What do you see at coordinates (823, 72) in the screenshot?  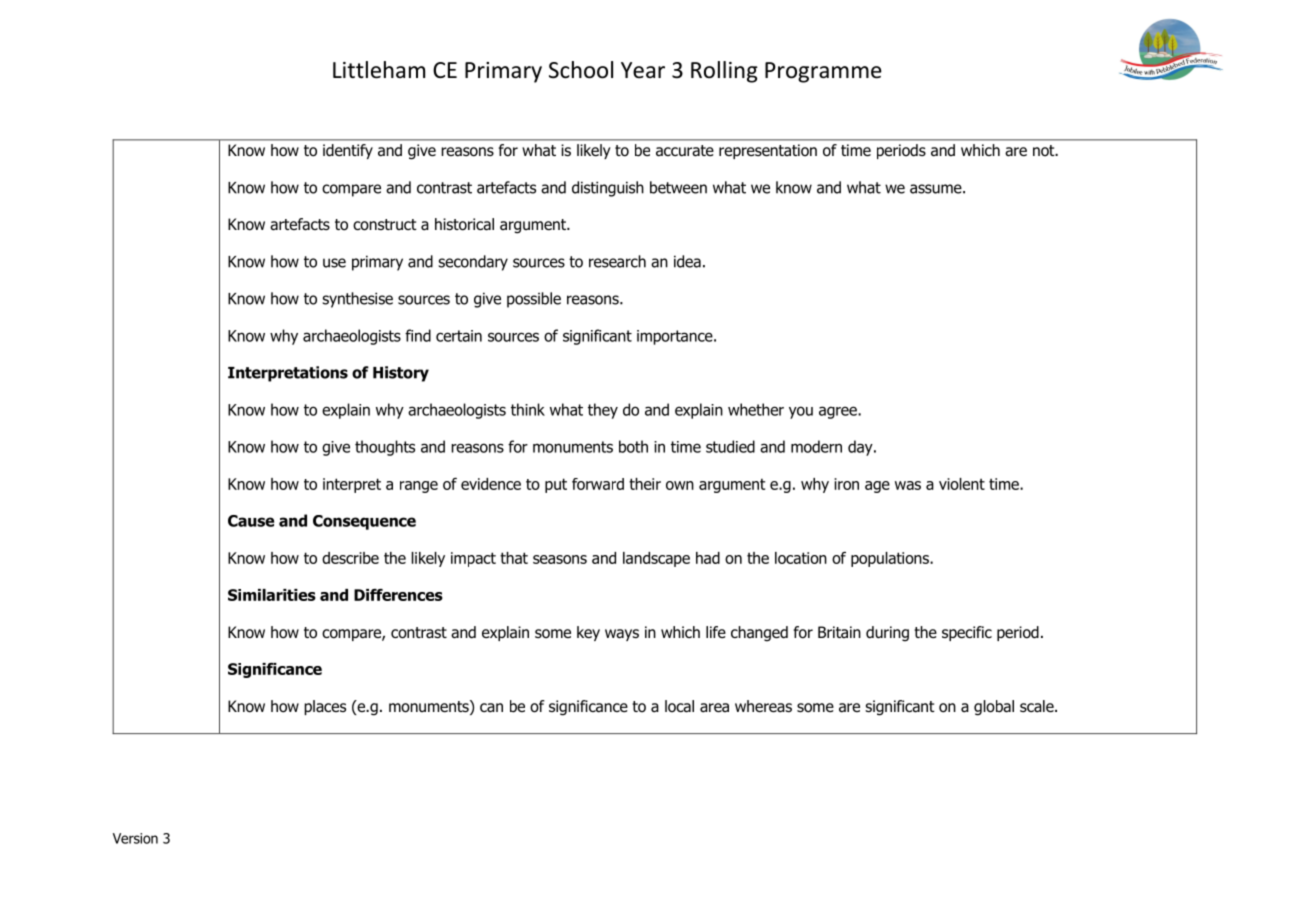 I see `Programme` at bounding box center [823, 72].
